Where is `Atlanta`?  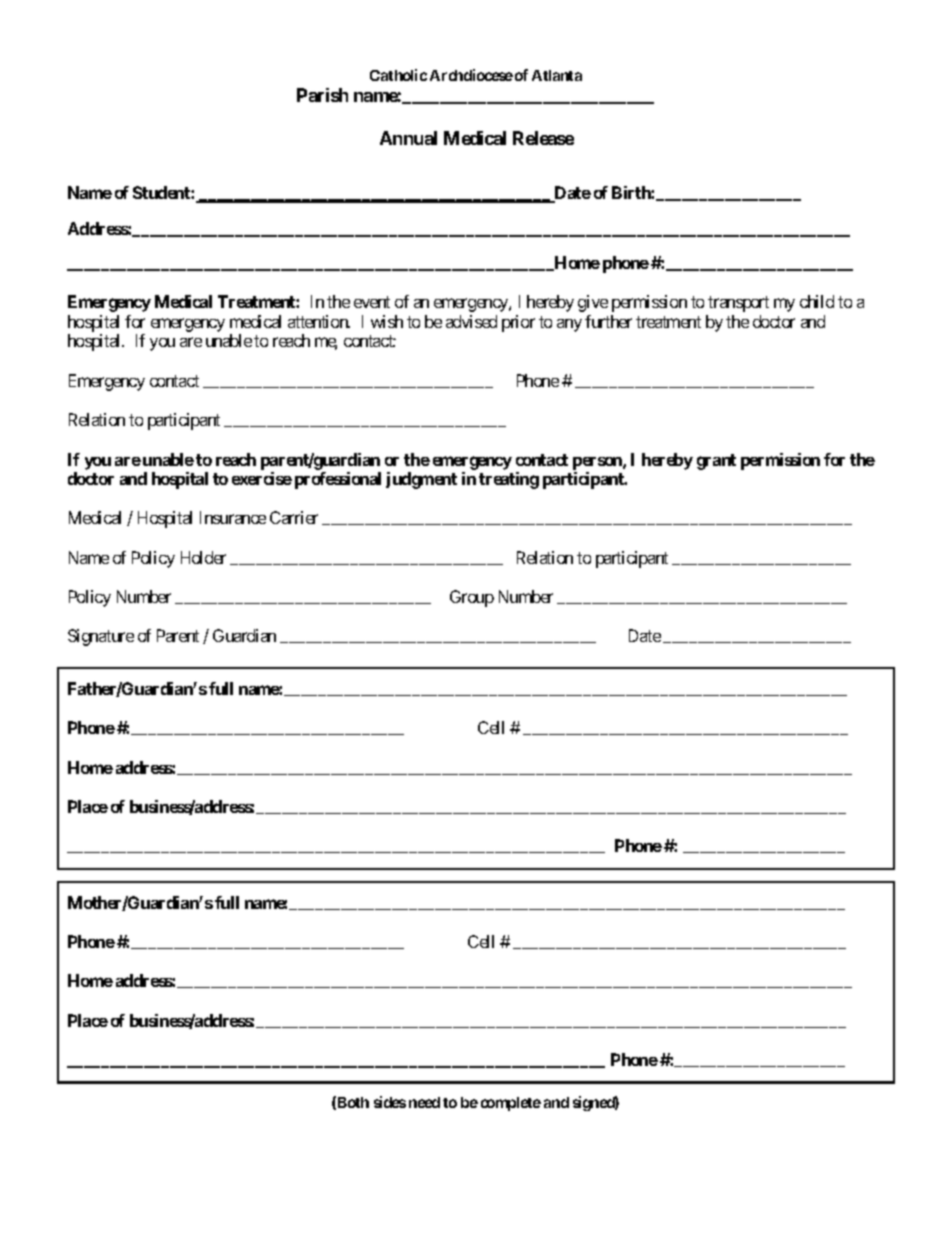
Atlanta is located at coordinates (557, 75).
